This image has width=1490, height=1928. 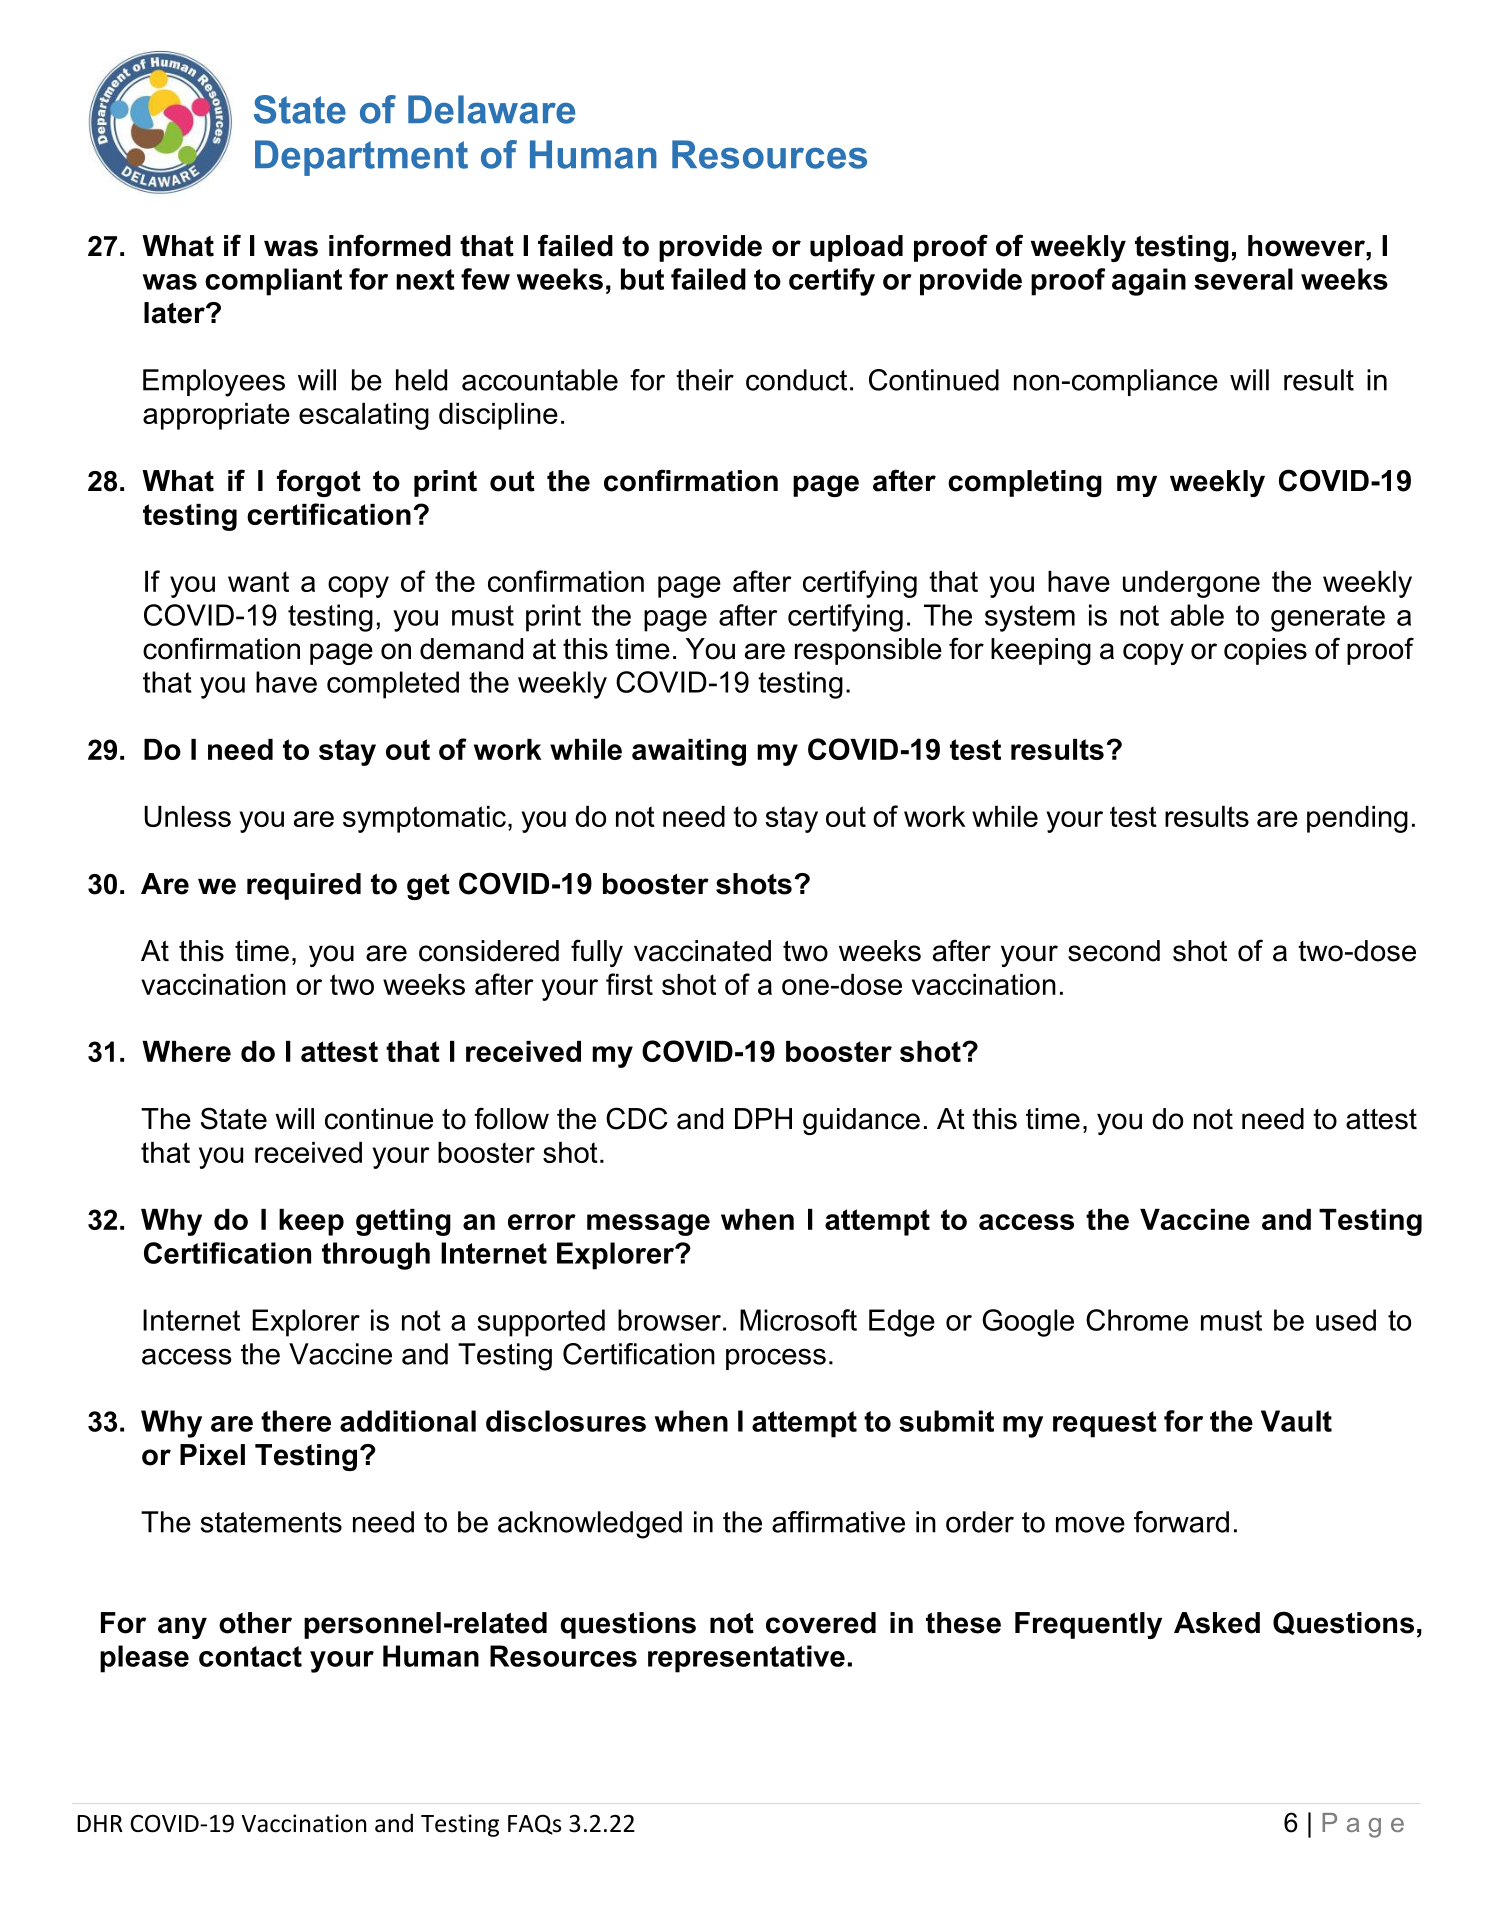 What do you see at coordinates (868, 651) in the image?
I see `responsible` at bounding box center [868, 651].
